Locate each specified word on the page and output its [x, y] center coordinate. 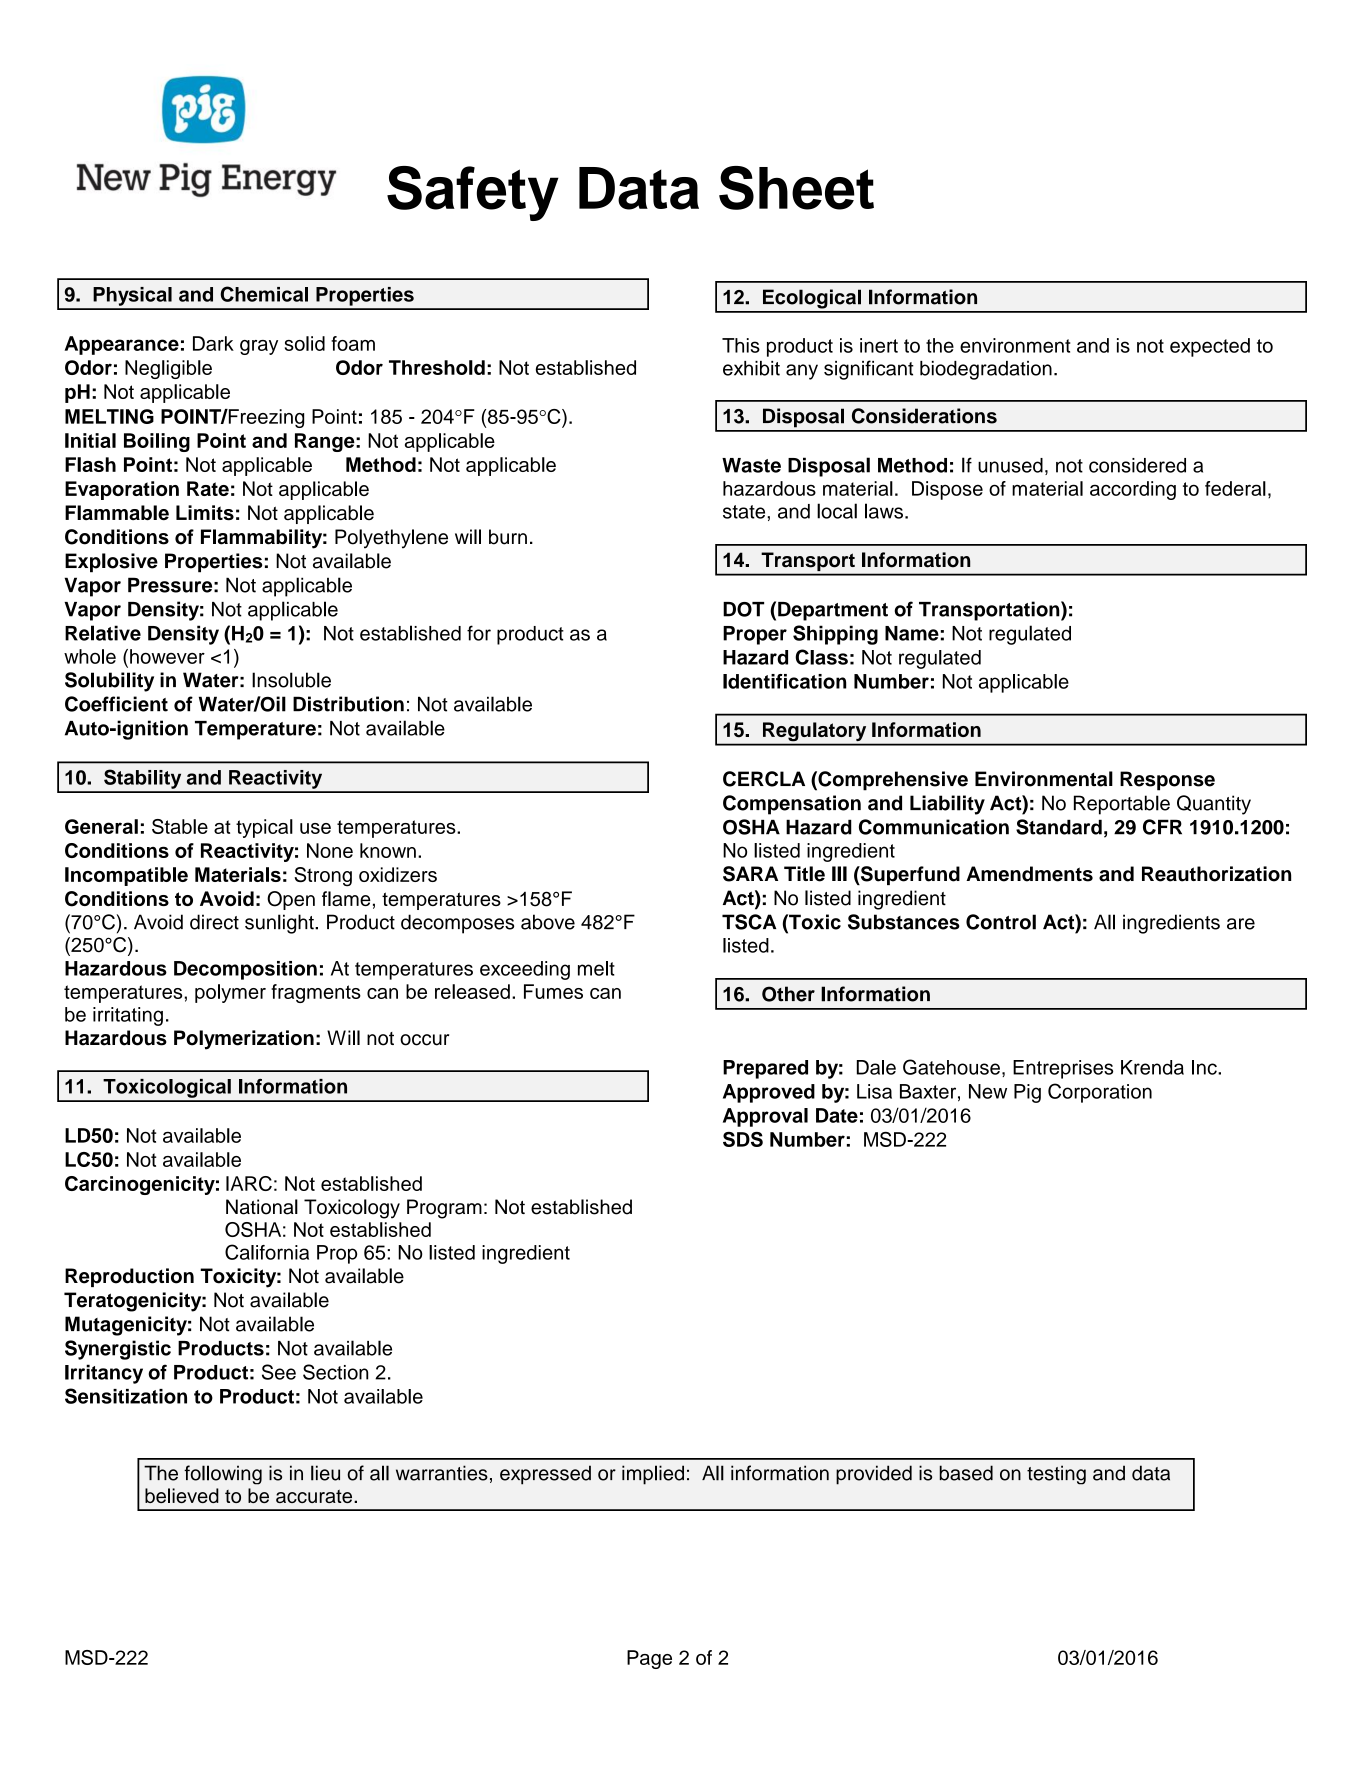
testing [1056, 1475]
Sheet [796, 188]
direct [214, 922]
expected [1210, 347]
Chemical [264, 294]
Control [1001, 922]
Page [649, 1659]
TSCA [749, 922]
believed [182, 1495]
